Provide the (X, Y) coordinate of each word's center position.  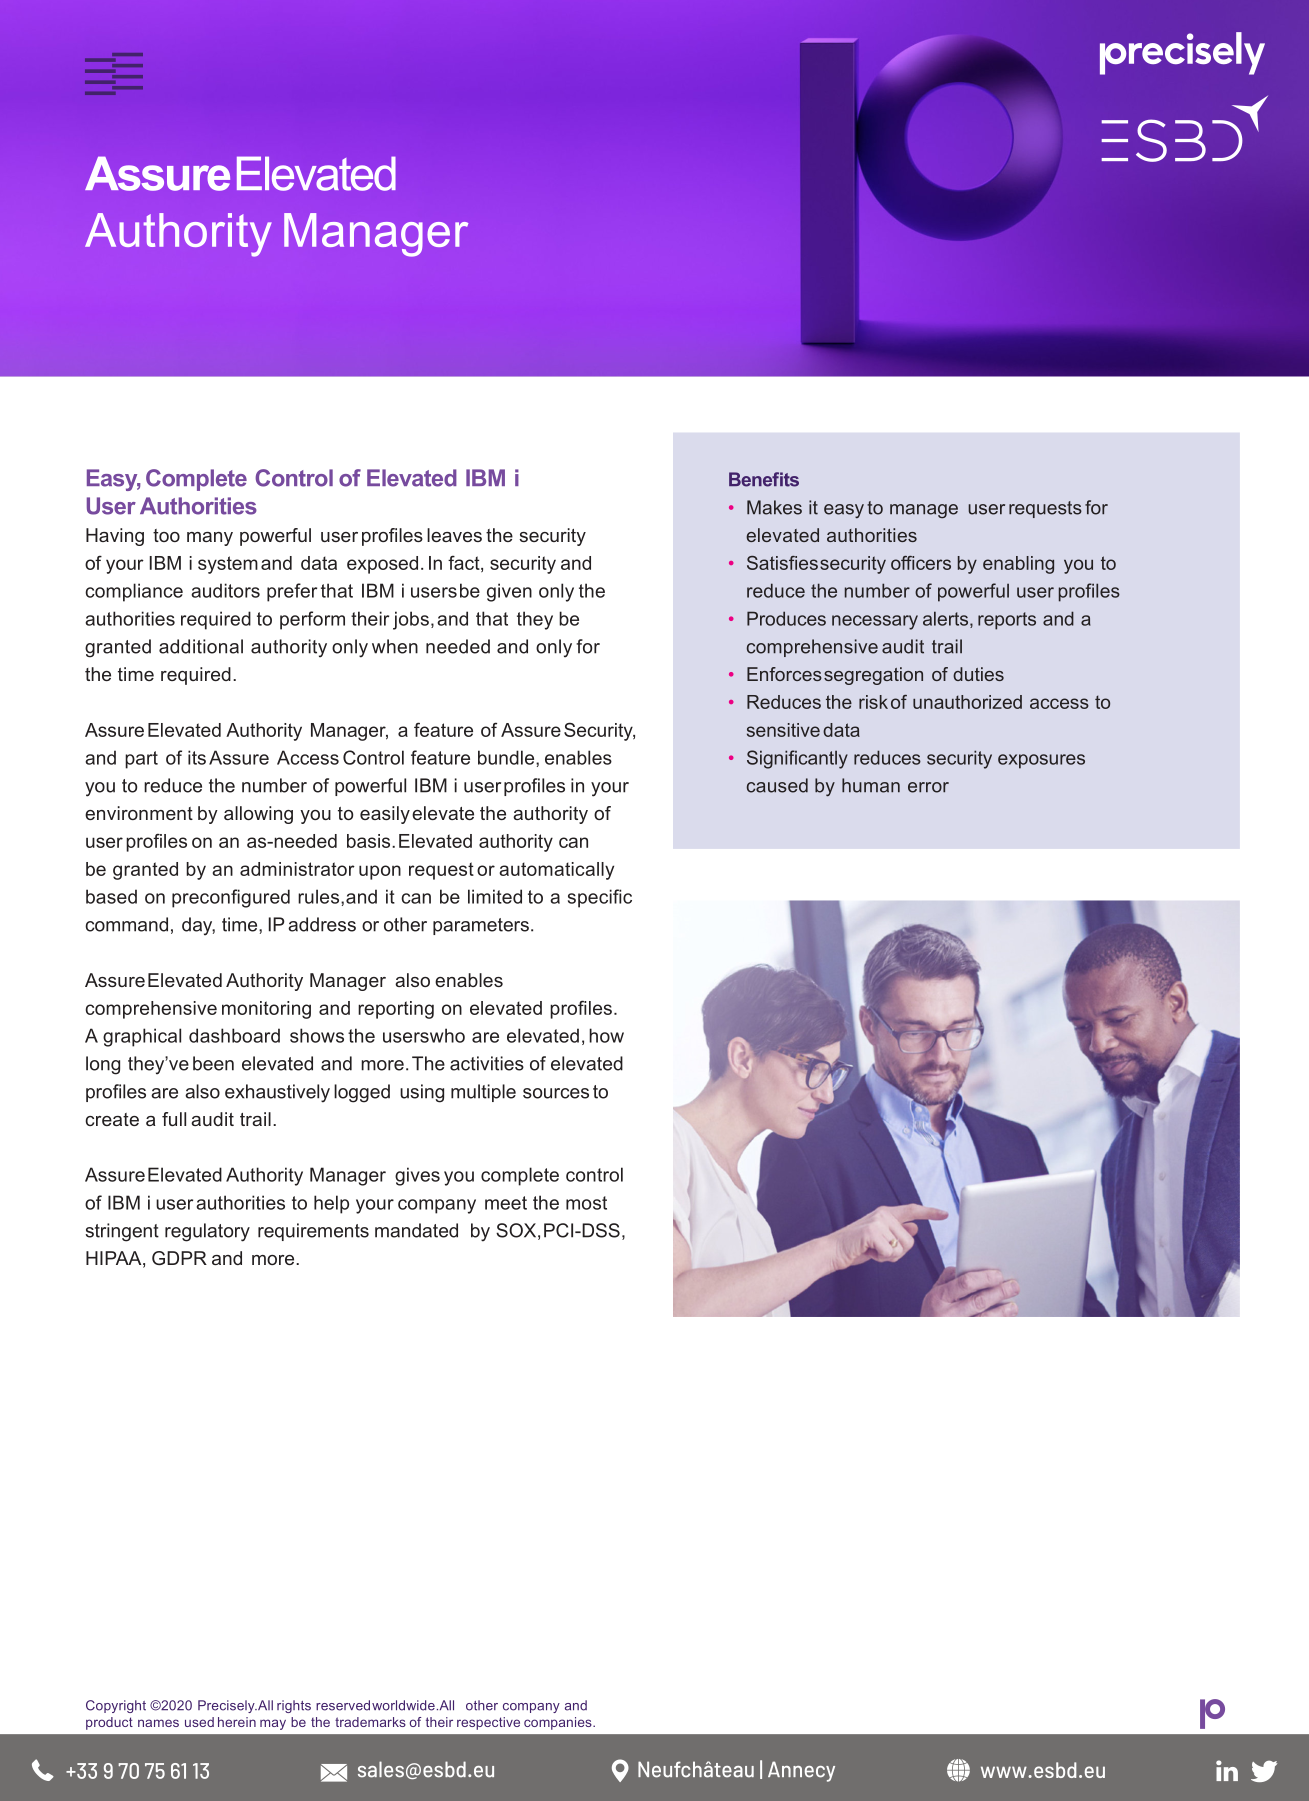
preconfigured (231, 898)
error (928, 787)
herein (237, 1722)
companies (559, 1723)
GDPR (179, 1258)
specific (600, 898)
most (586, 1203)
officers (921, 563)
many (210, 539)
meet (506, 1203)
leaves (454, 535)
